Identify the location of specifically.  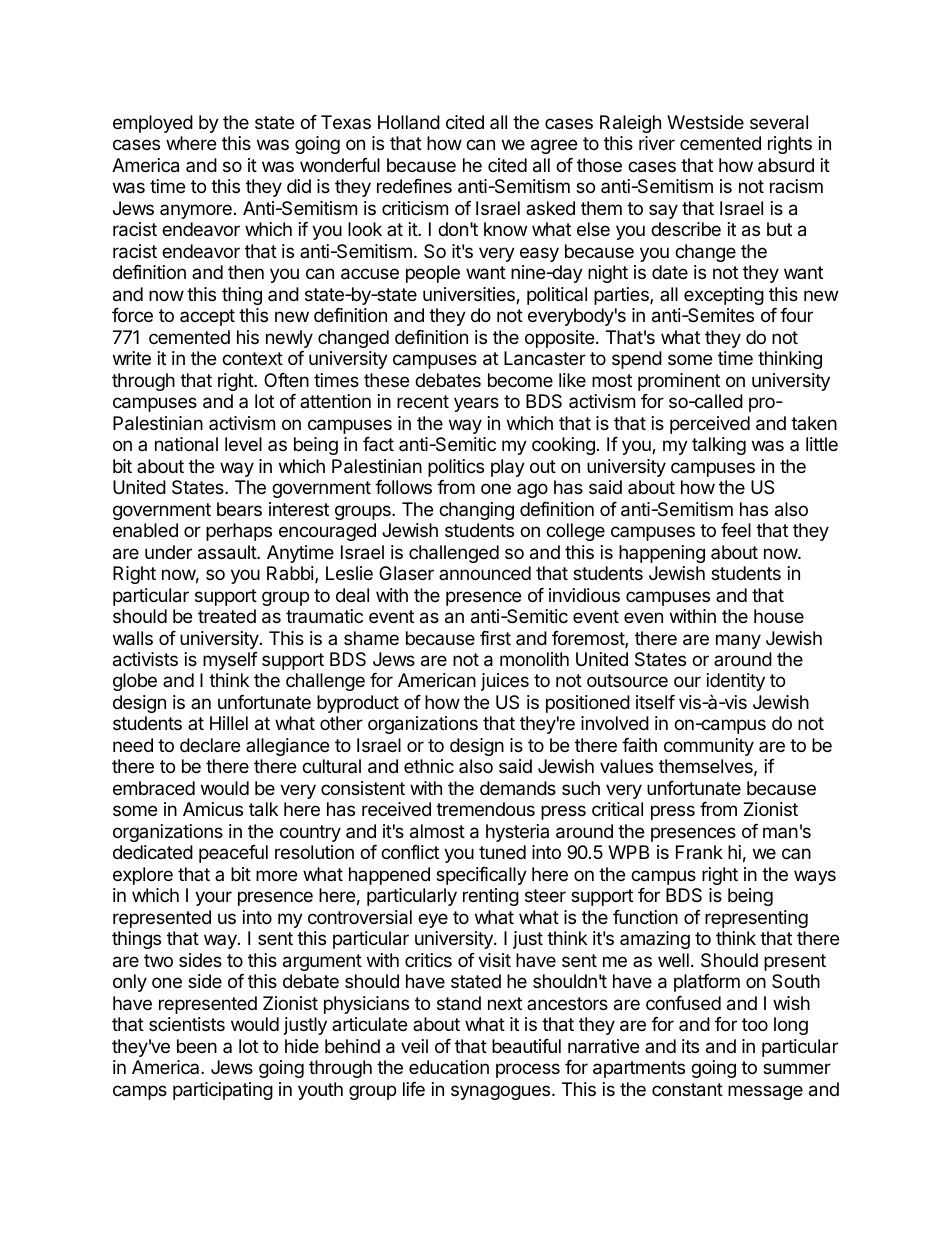
(481, 876).
